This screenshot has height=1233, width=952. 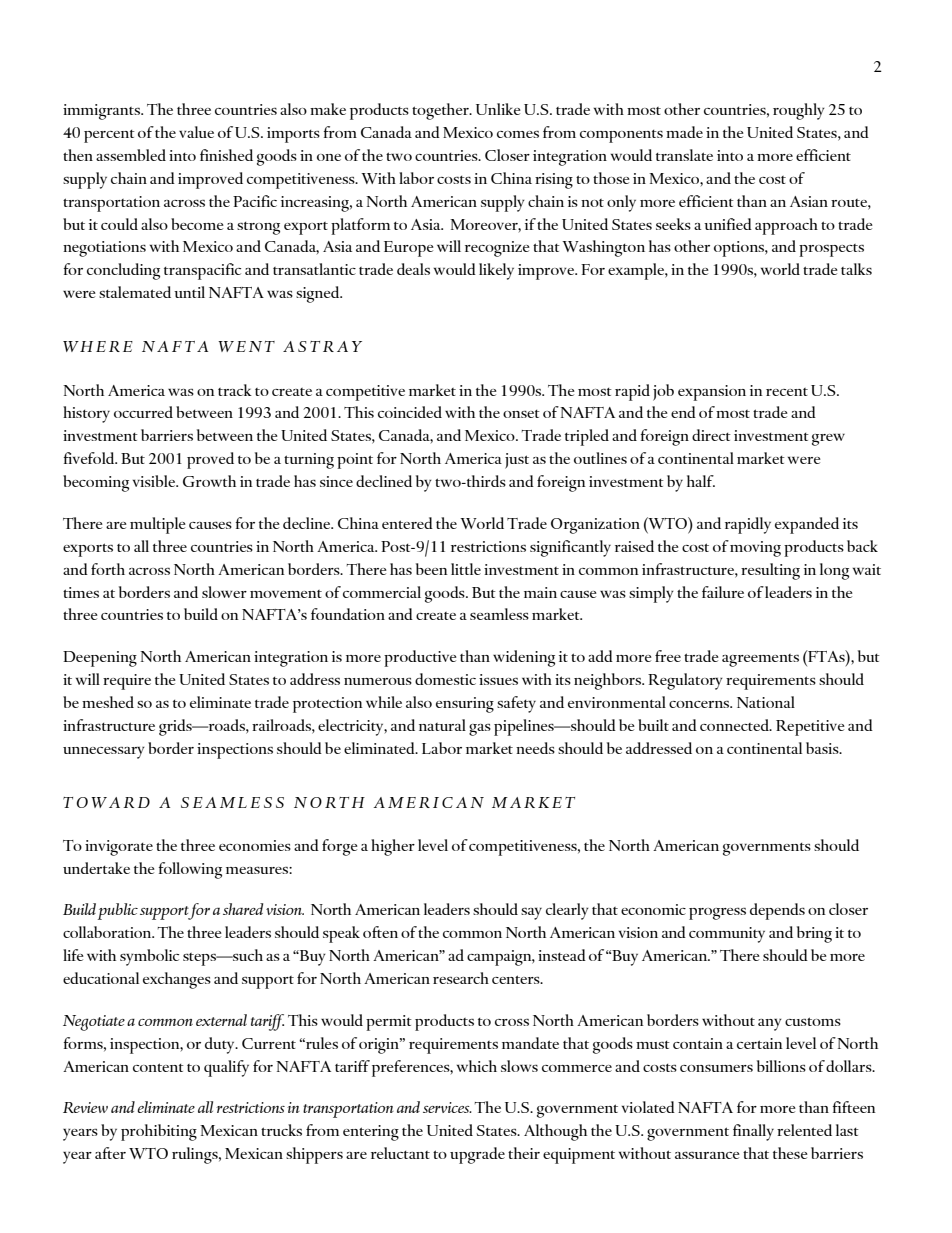 What do you see at coordinates (518, 134) in the screenshot?
I see `comes` at bounding box center [518, 134].
